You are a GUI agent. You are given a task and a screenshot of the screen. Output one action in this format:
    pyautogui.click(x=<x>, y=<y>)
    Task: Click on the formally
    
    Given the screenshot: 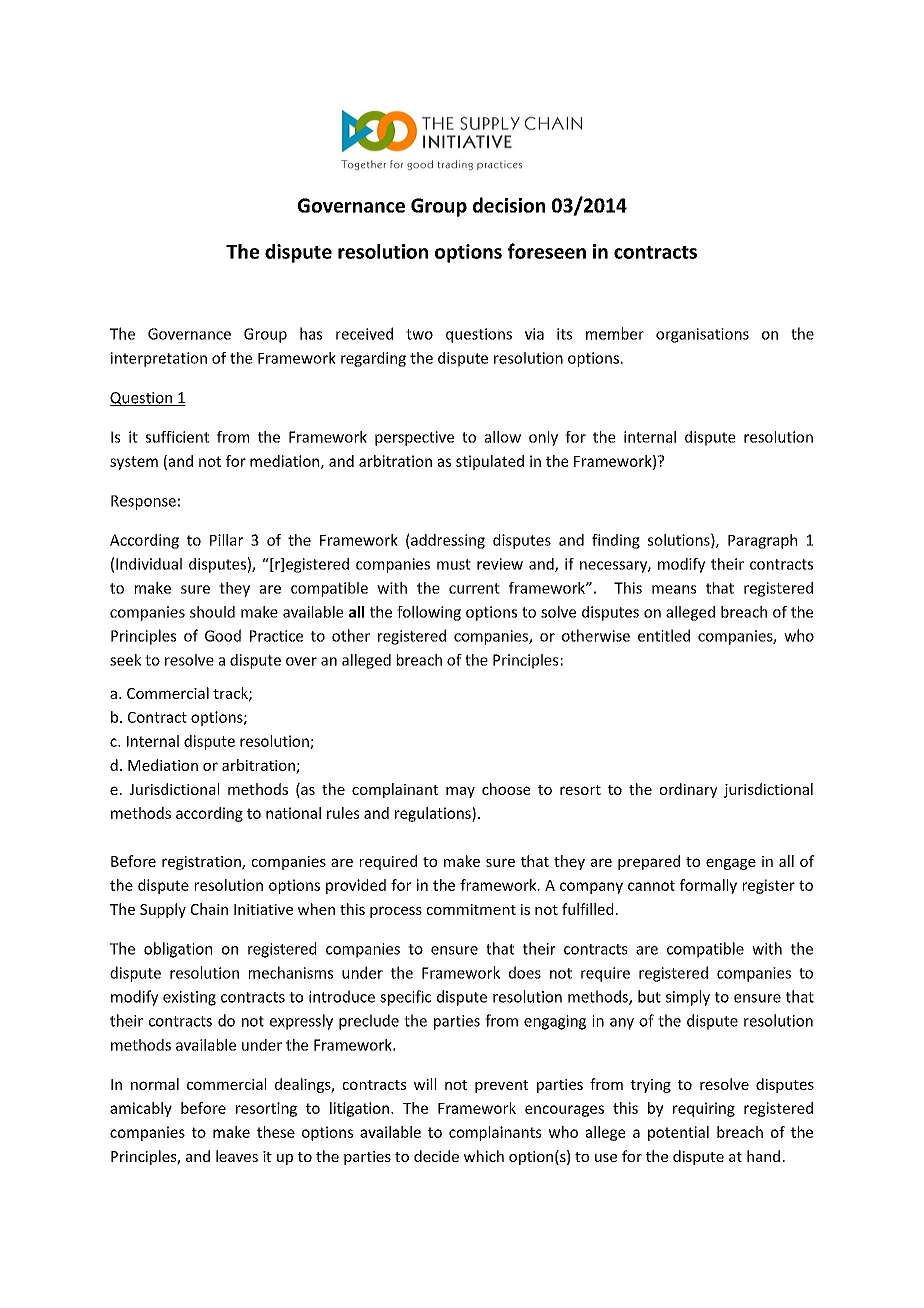 What is the action you would take?
    pyautogui.click(x=708, y=886)
